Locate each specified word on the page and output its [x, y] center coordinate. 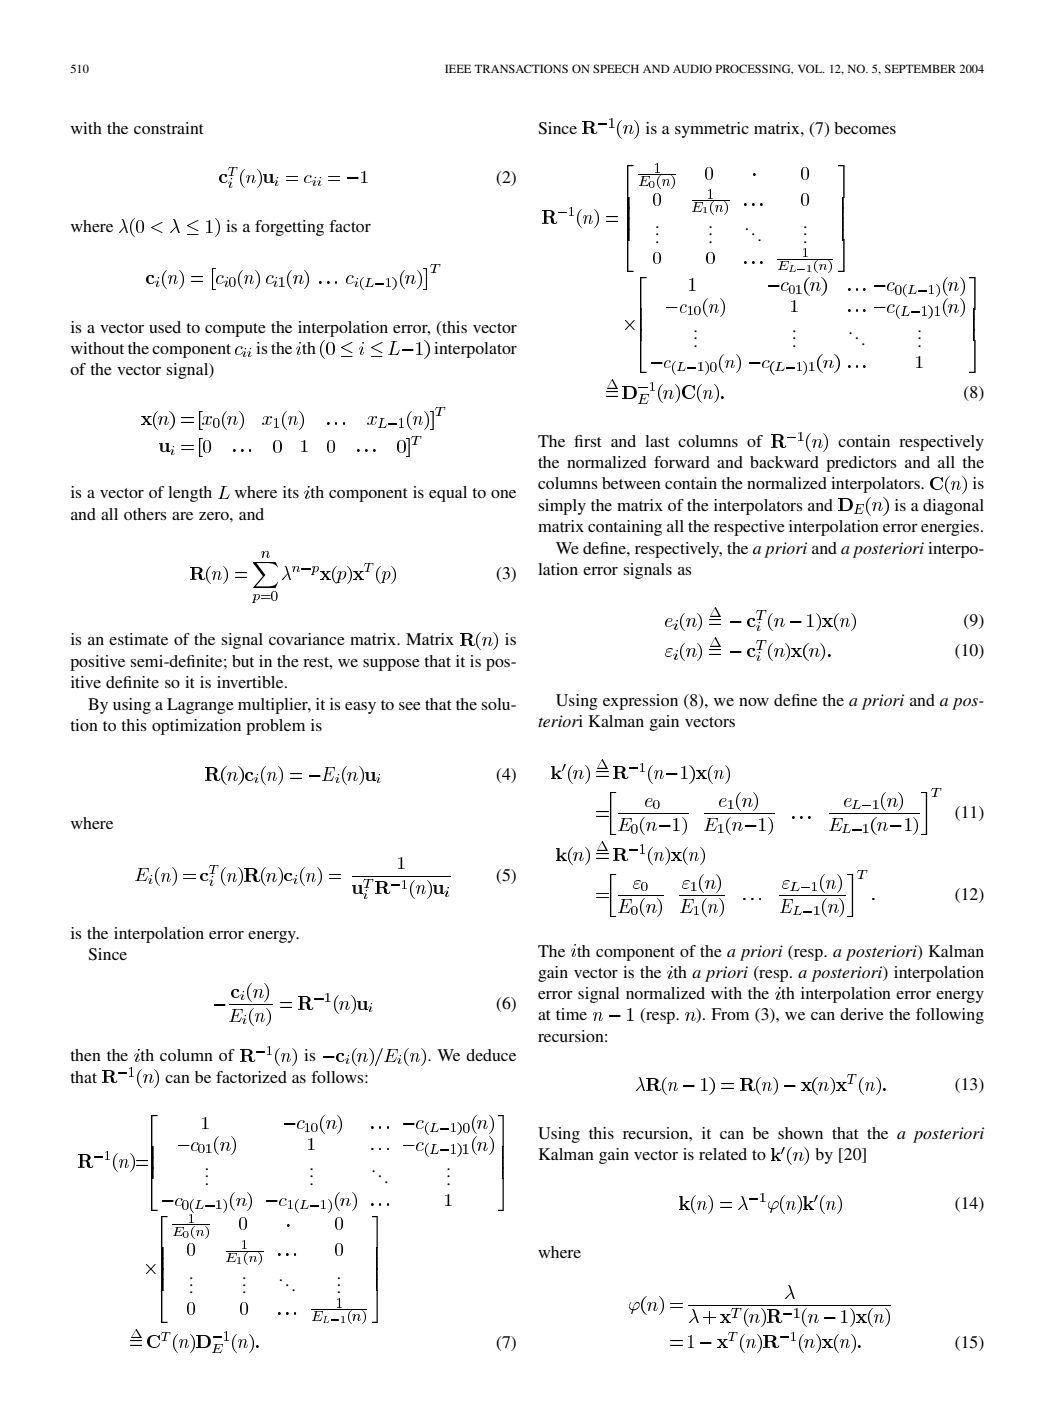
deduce [491, 1055]
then [85, 1055]
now [754, 702]
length [190, 494]
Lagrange [200, 706]
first [588, 441]
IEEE [458, 68]
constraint [169, 128]
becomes [865, 128]
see [410, 706]
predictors [861, 464]
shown [800, 1133]
